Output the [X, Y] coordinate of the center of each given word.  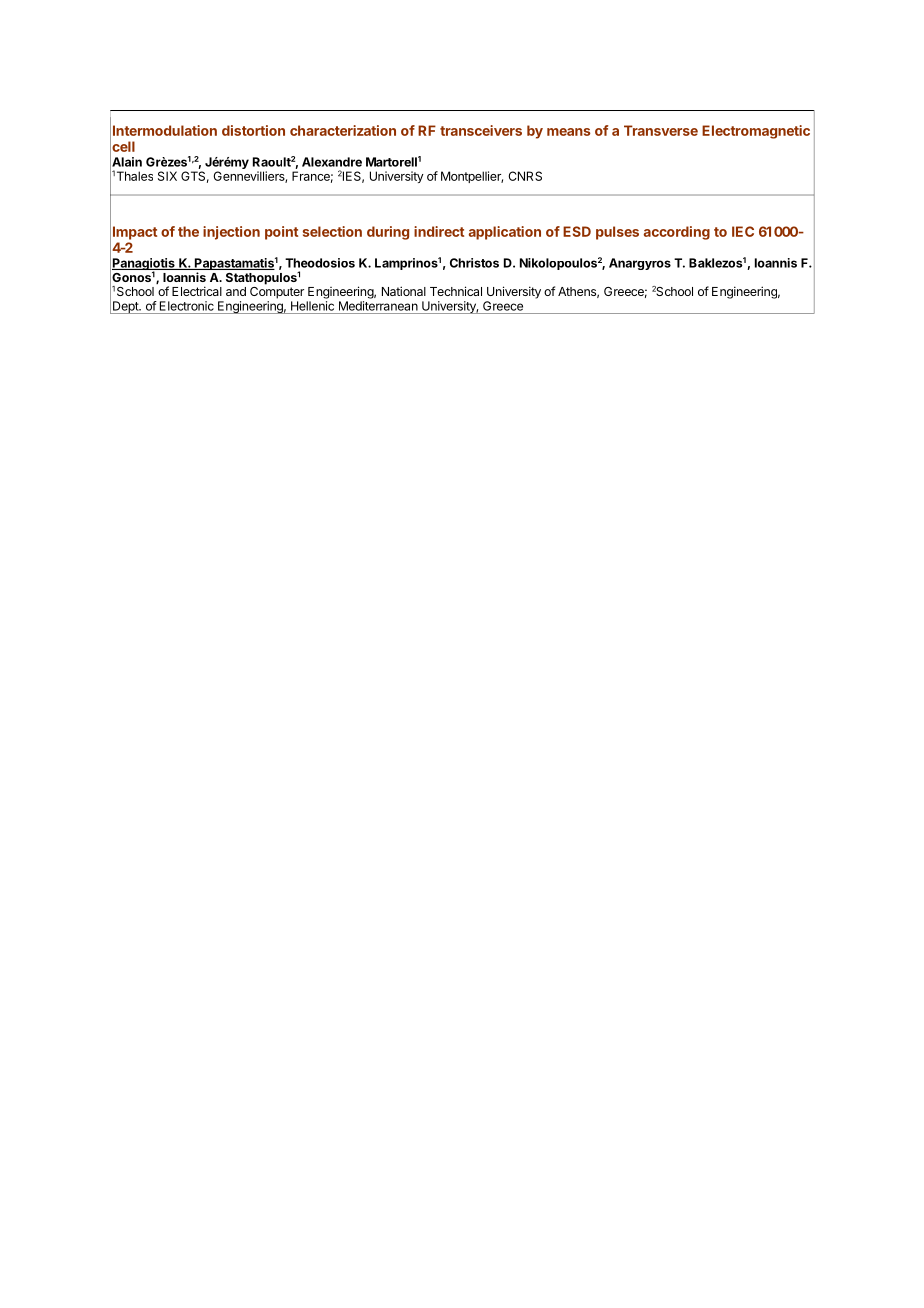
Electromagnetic [756, 132]
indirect [439, 231]
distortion [253, 130]
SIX [167, 176]
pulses [617, 233]
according [677, 233]
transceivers [481, 130]
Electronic [187, 306]
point [281, 233]
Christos [474, 263]
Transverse [661, 130]
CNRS [525, 176]
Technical [456, 291]
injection [231, 233]
